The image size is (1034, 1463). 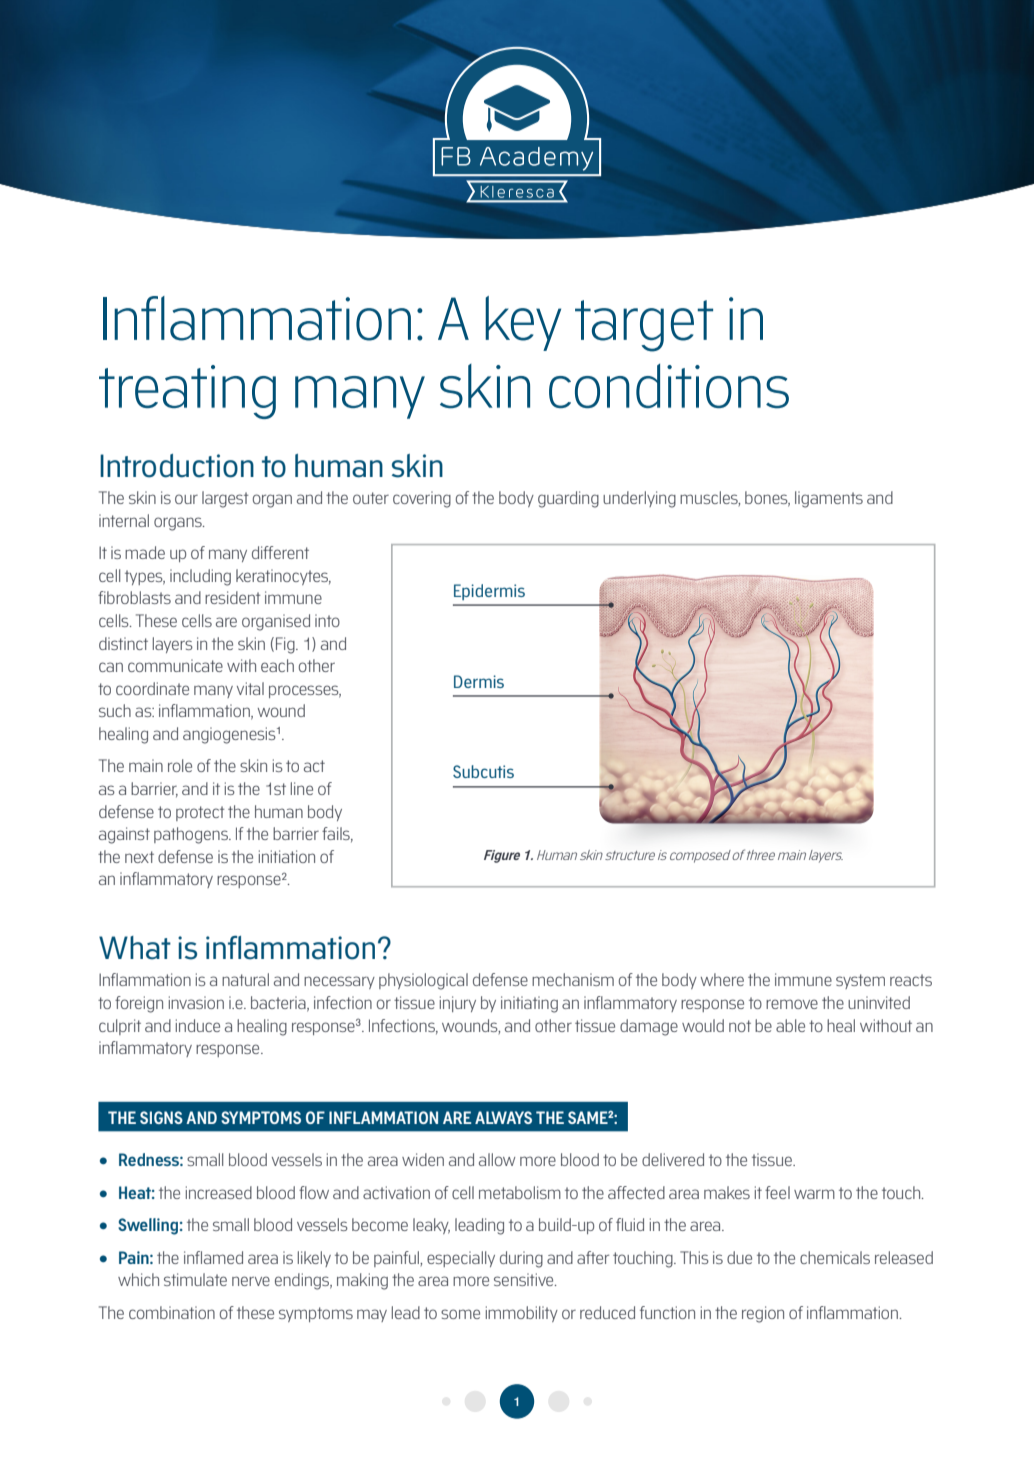 I want to click on conditions, so click(x=669, y=386).
